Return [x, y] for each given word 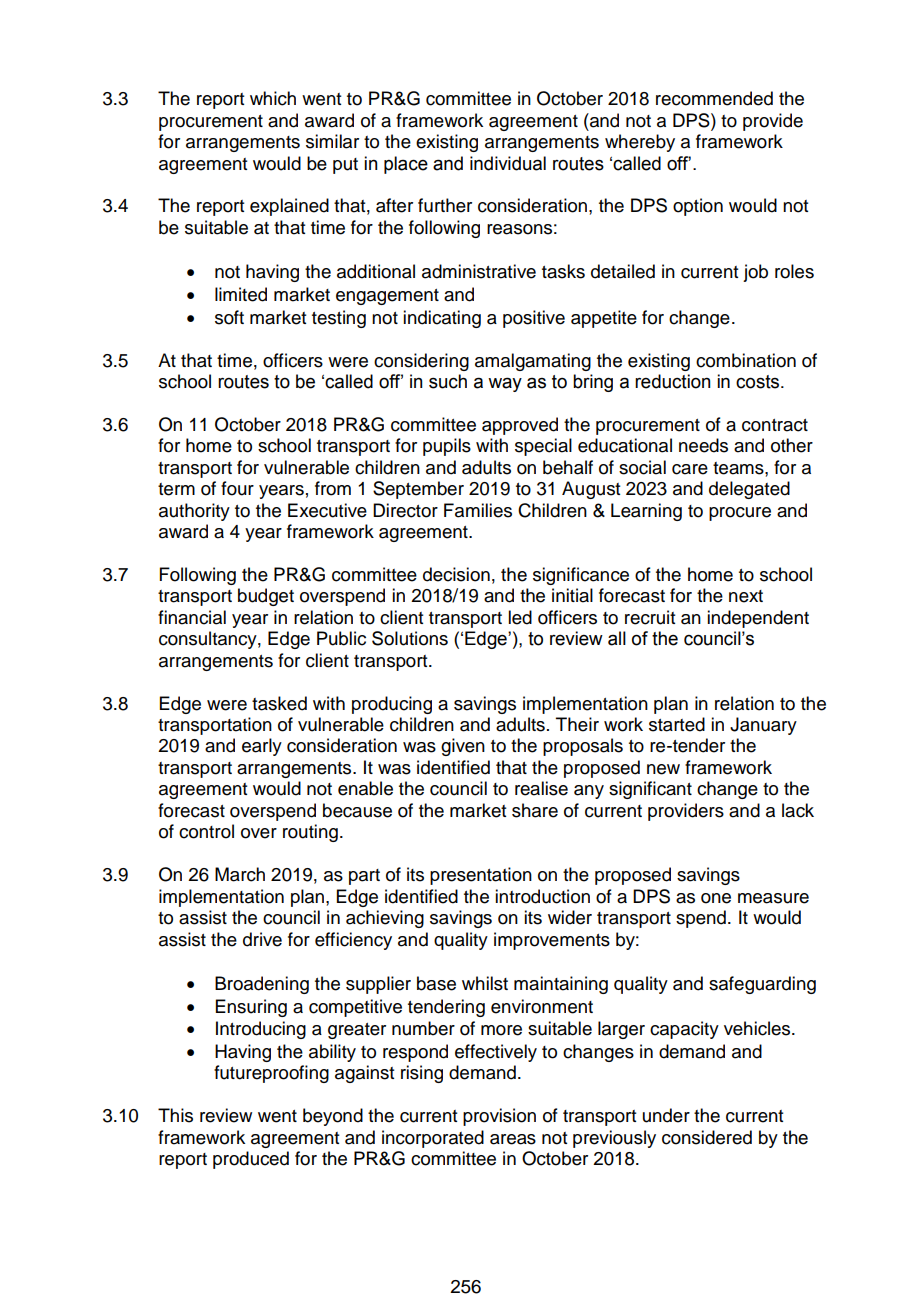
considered [707, 1137]
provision [499, 1117]
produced [251, 1160]
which [273, 98]
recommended [714, 98]
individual [508, 163]
